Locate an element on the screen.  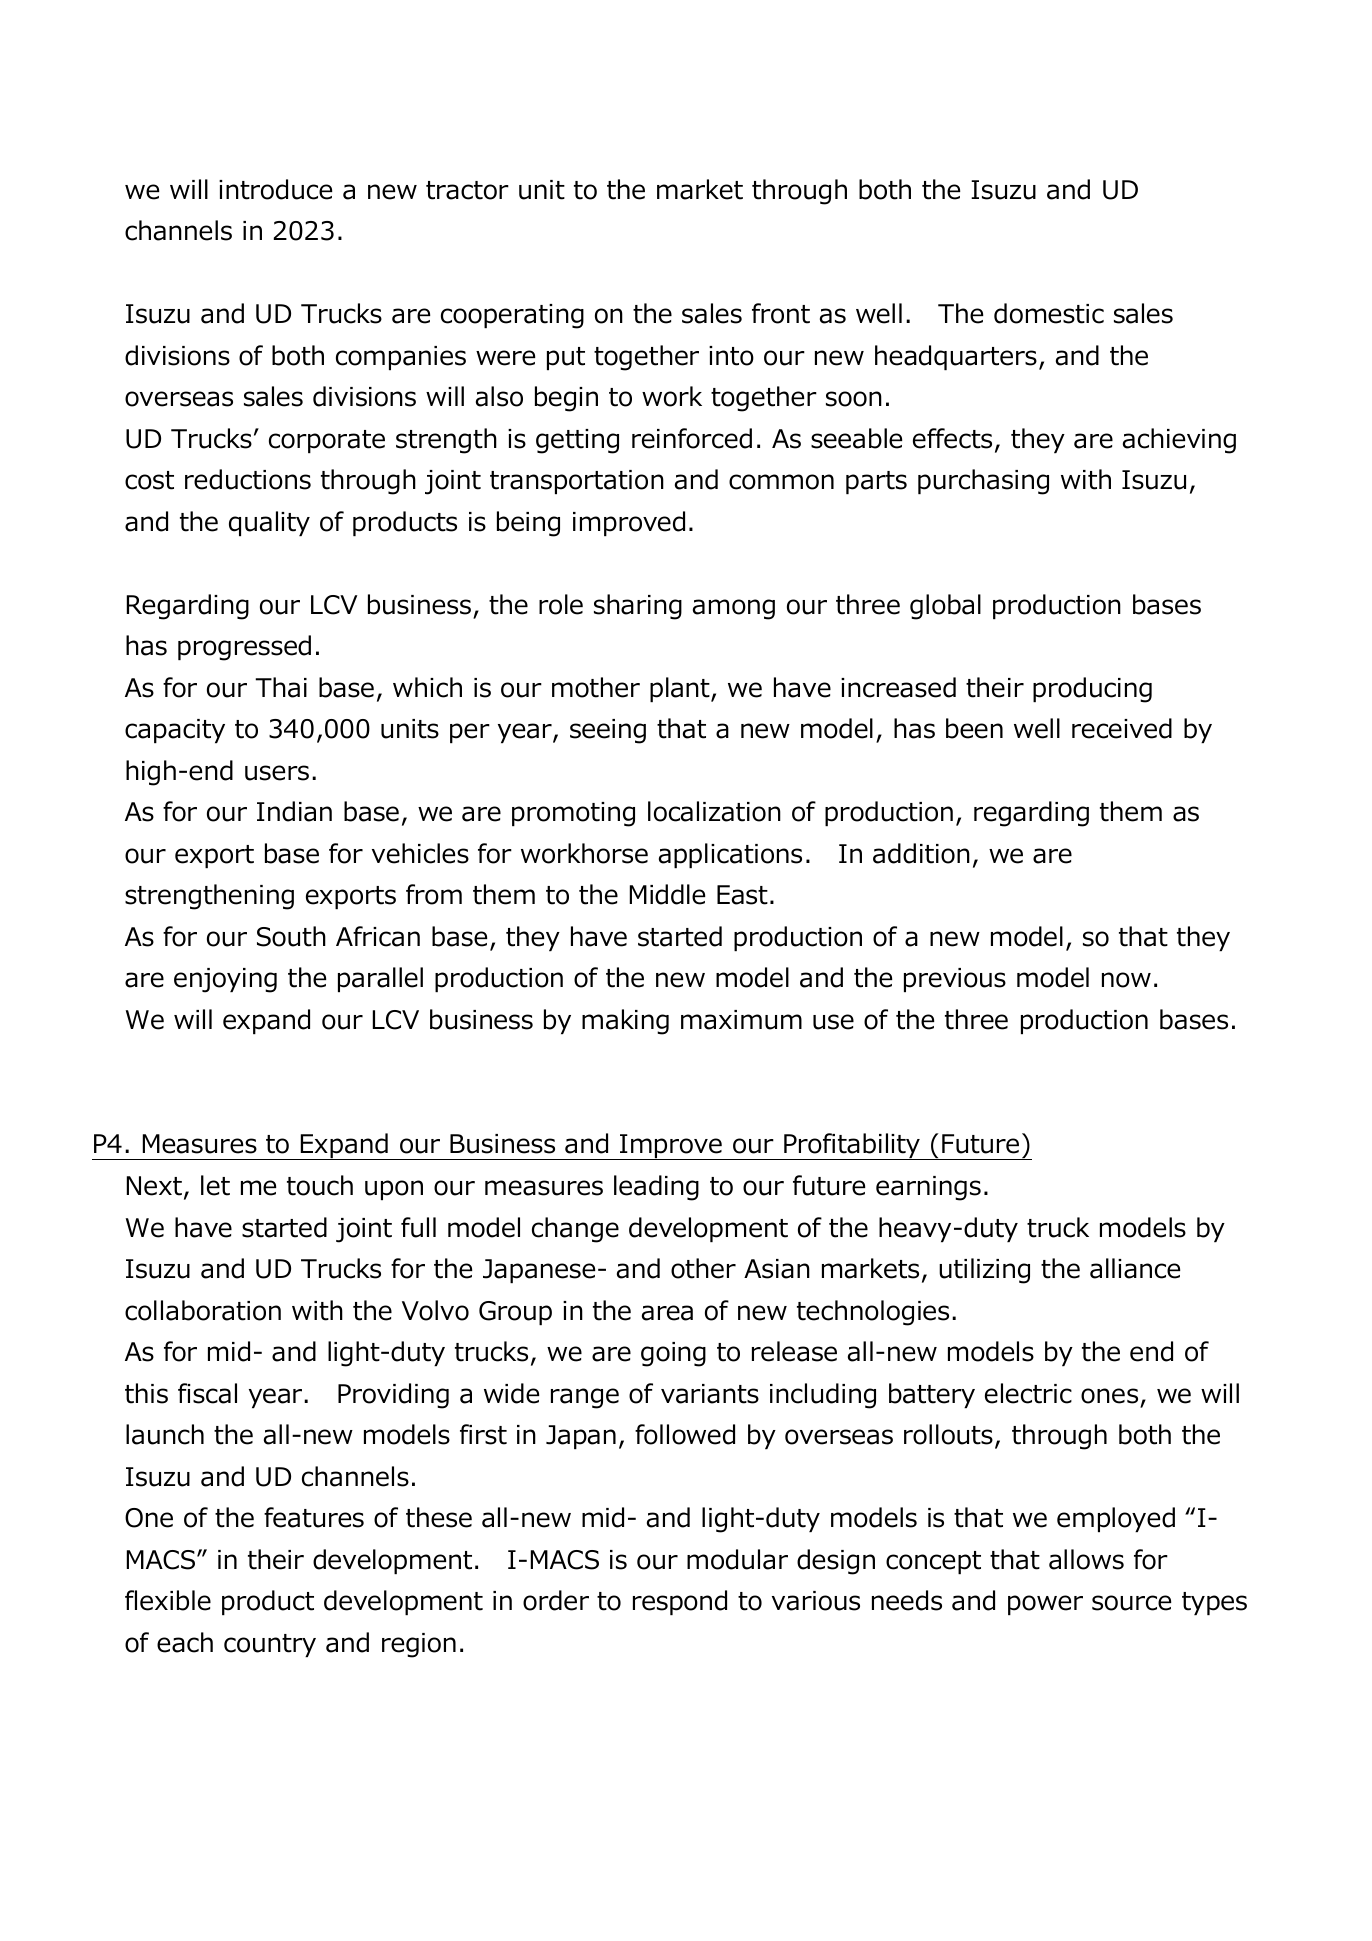
country is located at coordinates (270, 1645).
